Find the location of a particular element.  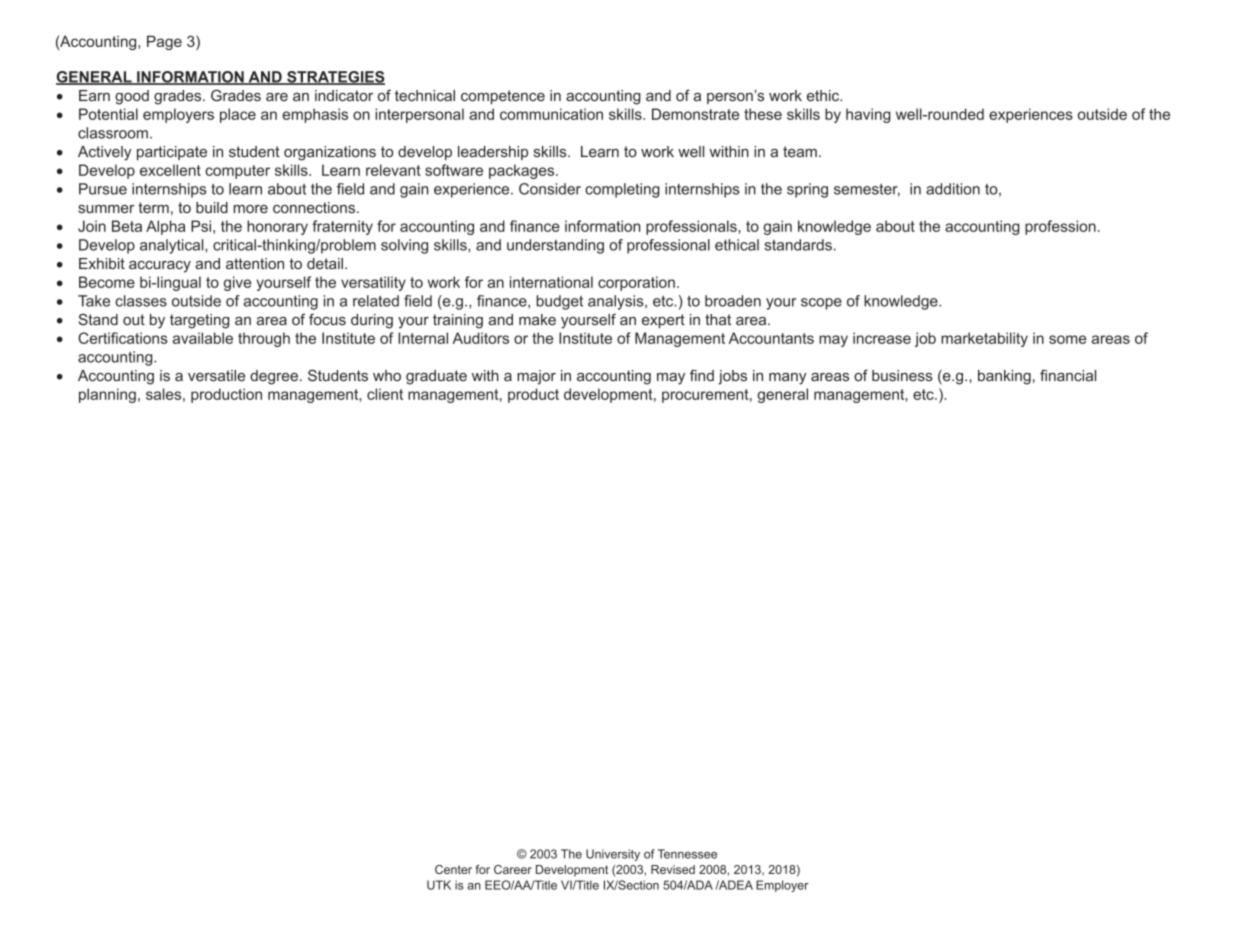

Page is located at coordinates (164, 42).
